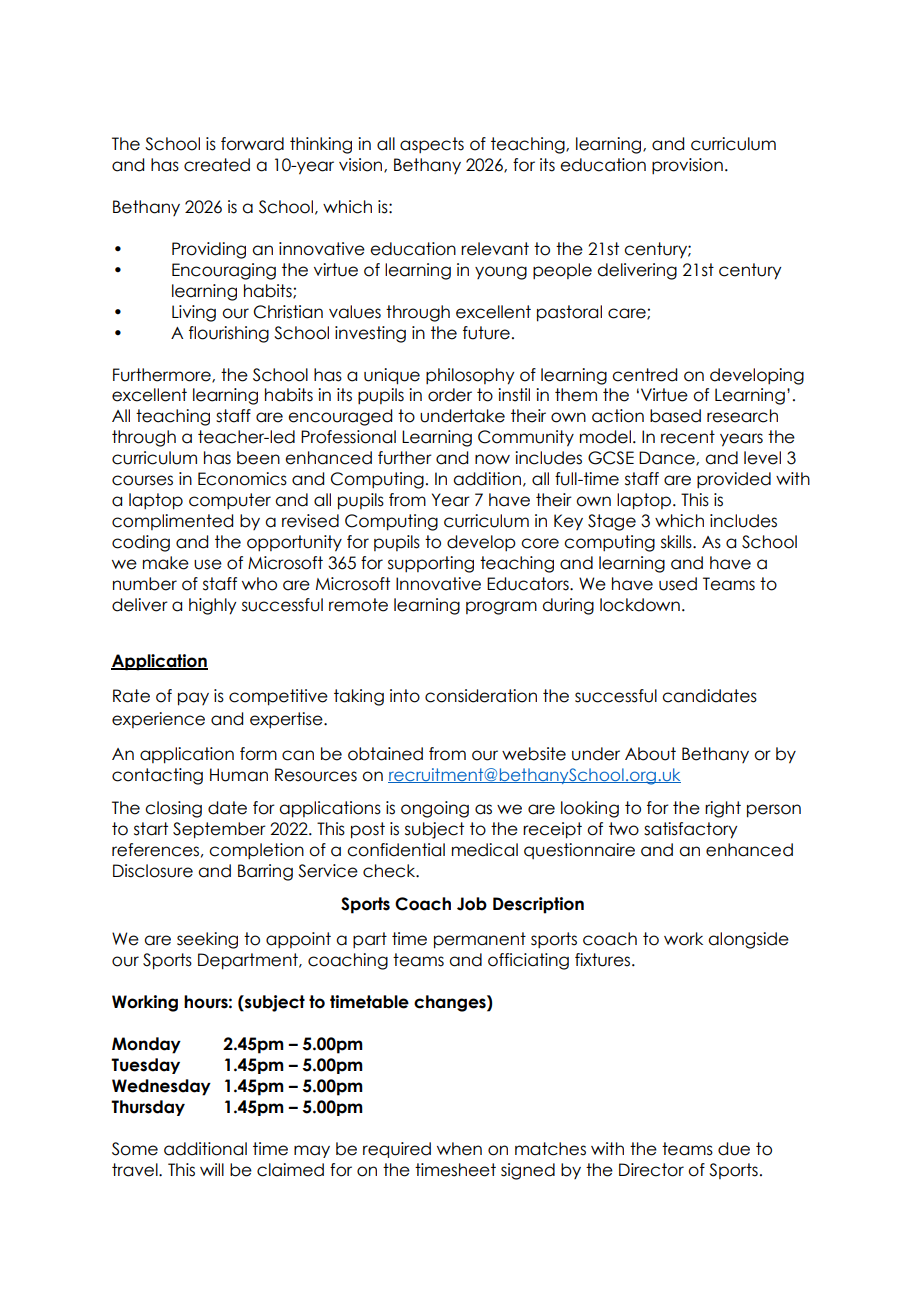 Image resolution: width=924 pixels, height=1308 pixels. I want to click on computer, so click(230, 501).
